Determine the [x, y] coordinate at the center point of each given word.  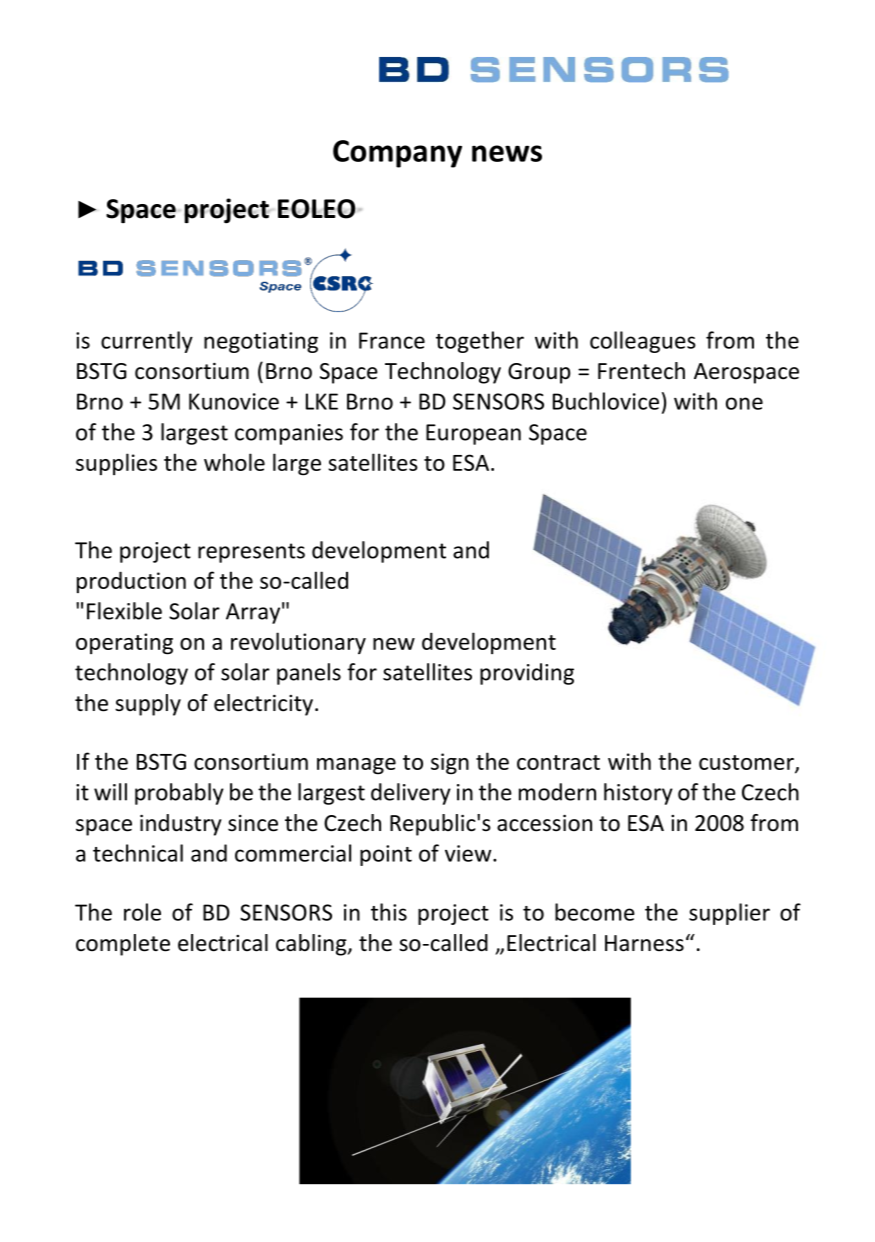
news [507, 153]
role [142, 912]
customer [747, 763]
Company [397, 154]
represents [251, 553]
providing [527, 674]
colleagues [643, 342]
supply [148, 705]
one [744, 403]
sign [450, 764]
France [392, 340]
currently [147, 342]
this [389, 912]
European [473, 434]
